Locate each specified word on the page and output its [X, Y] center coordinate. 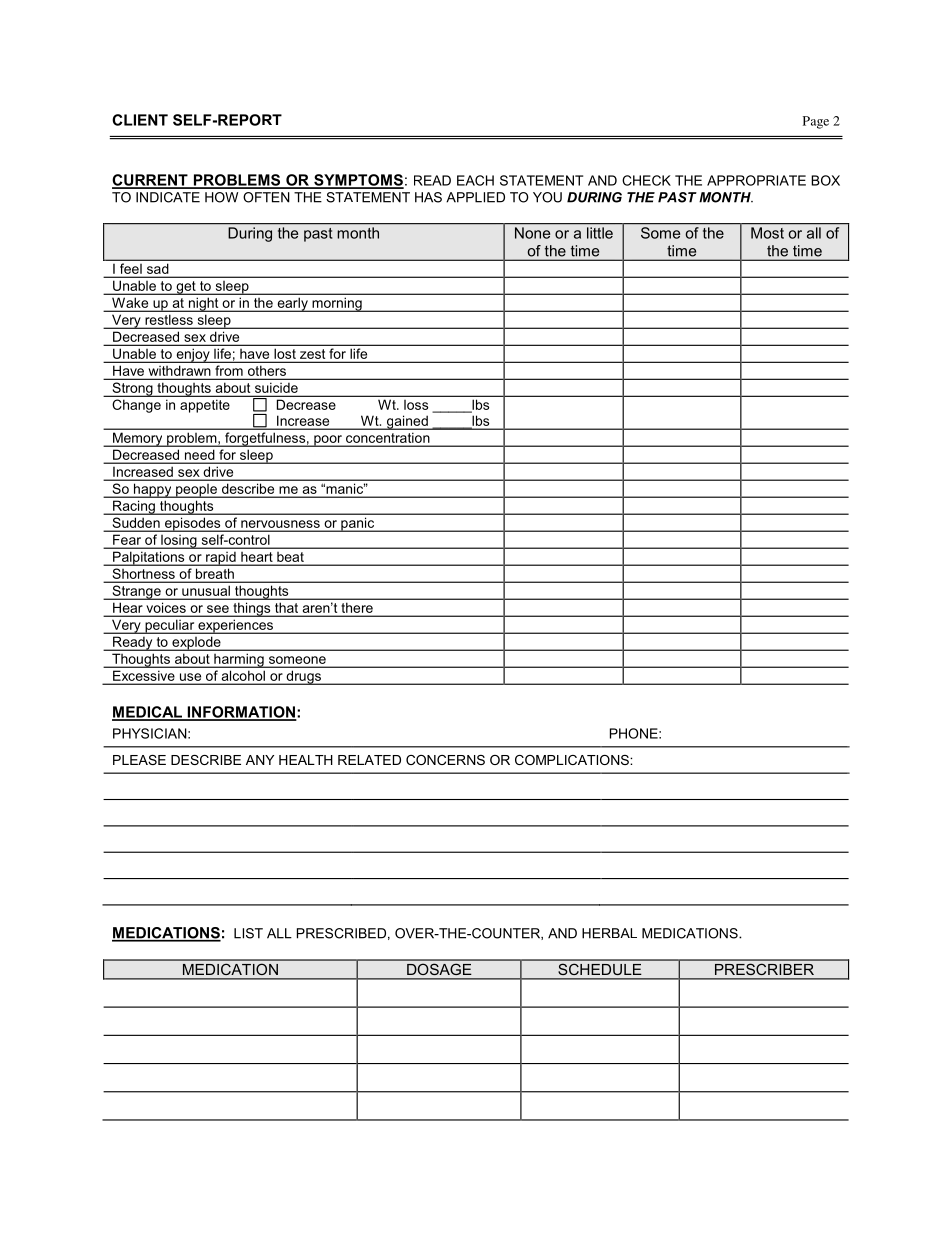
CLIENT [140, 120]
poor [328, 441]
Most [767, 233]
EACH [475, 180]
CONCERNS [445, 760]
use [190, 677]
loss [416, 405]
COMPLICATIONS [573, 760]
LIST [248, 933]
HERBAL [609, 933]
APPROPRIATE [756, 180]
